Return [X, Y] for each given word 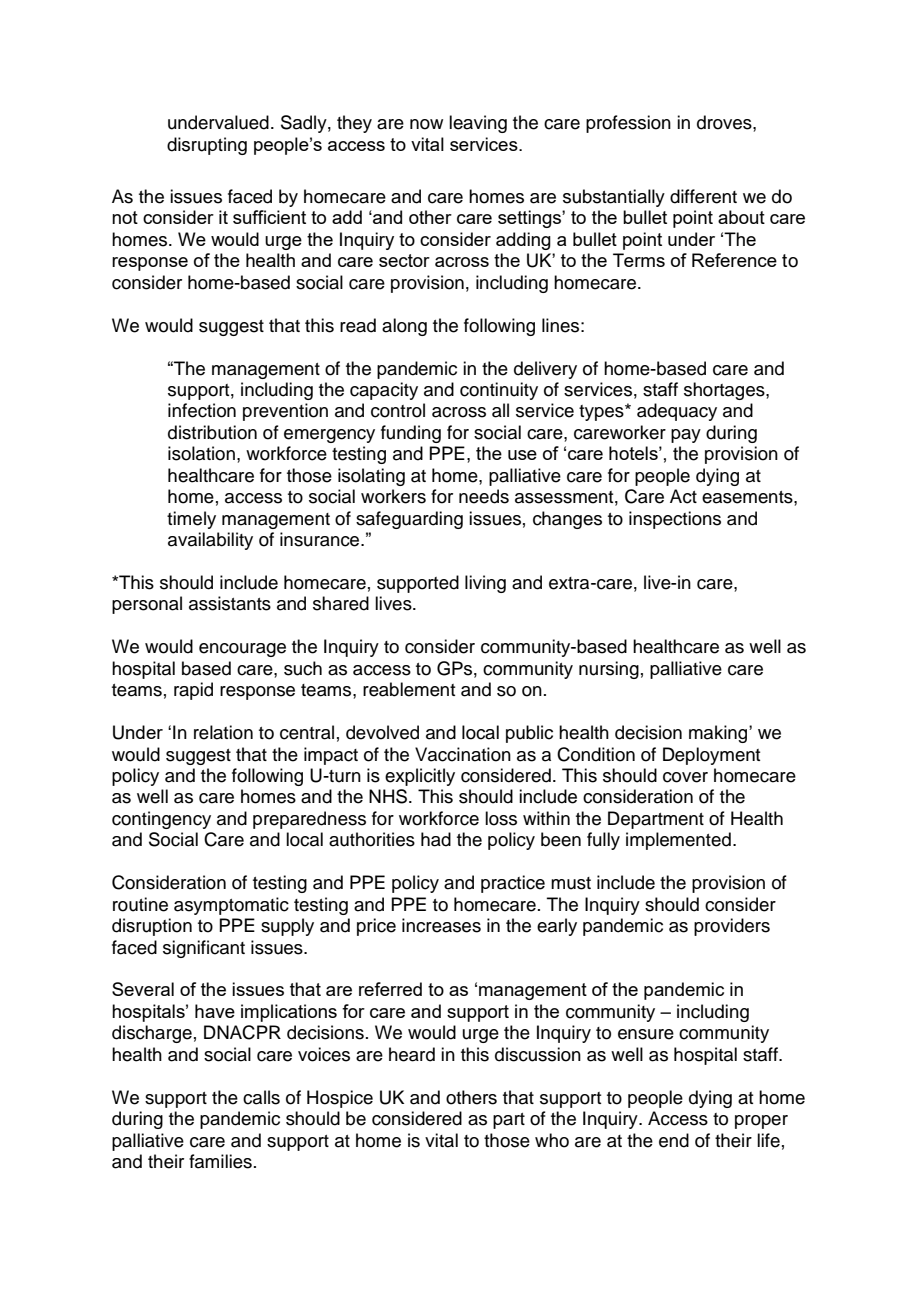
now [426, 124]
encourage [242, 650]
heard [412, 1054]
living [485, 584]
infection [202, 410]
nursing [609, 670]
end [674, 1140]
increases [441, 925]
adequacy [677, 412]
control [398, 410]
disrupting [207, 146]
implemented [678, 841]
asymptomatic [231, 906]
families [220, 1161]
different [703, 196]
